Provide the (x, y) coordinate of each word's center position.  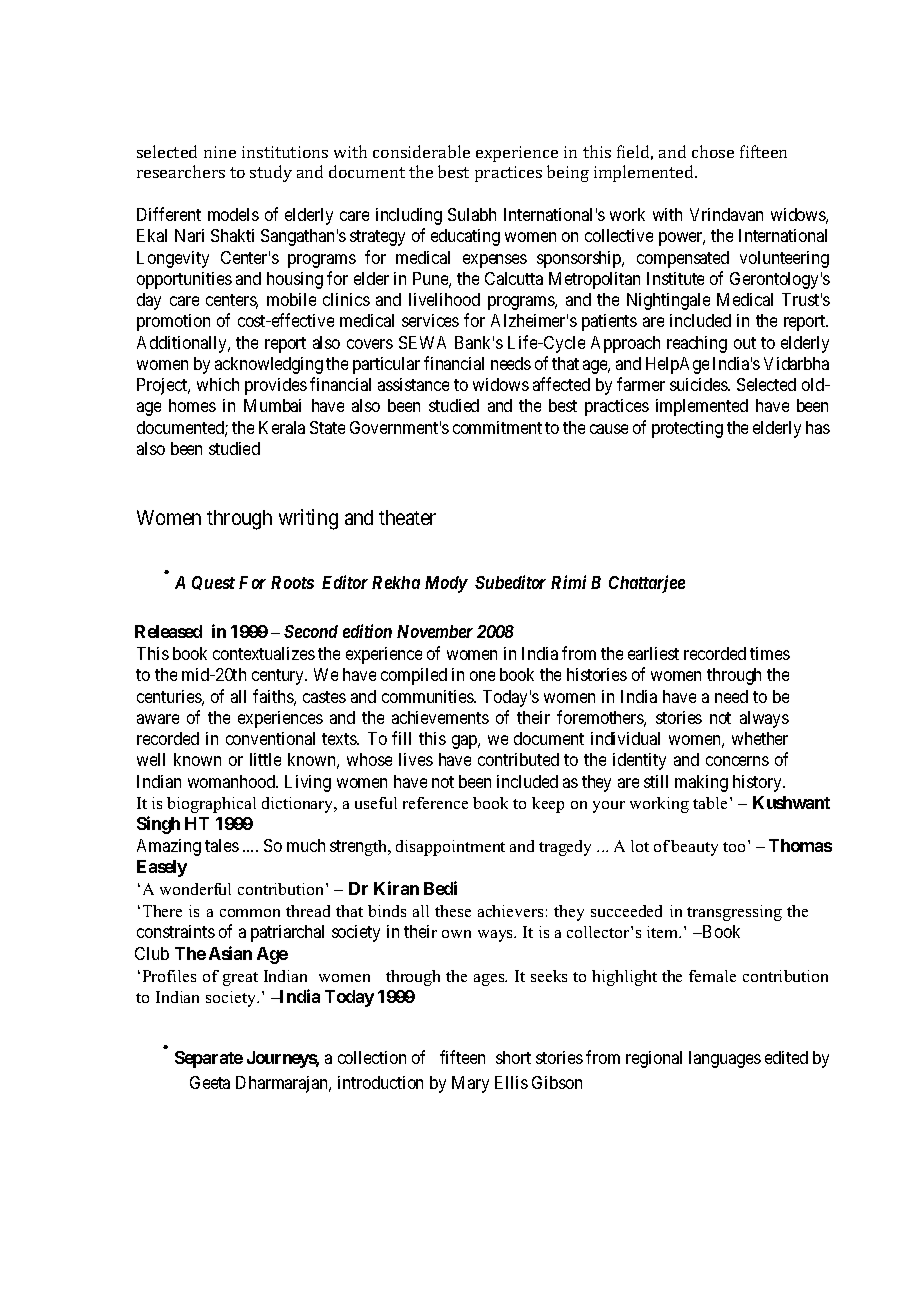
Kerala (282, 427)
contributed (518, 759)
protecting (687, 429)
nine (220, 152)
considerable (421, 151)
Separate (209, 1059)
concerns (737, 761)
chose (713, 151)
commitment (497, 427)
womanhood (233, 781)
